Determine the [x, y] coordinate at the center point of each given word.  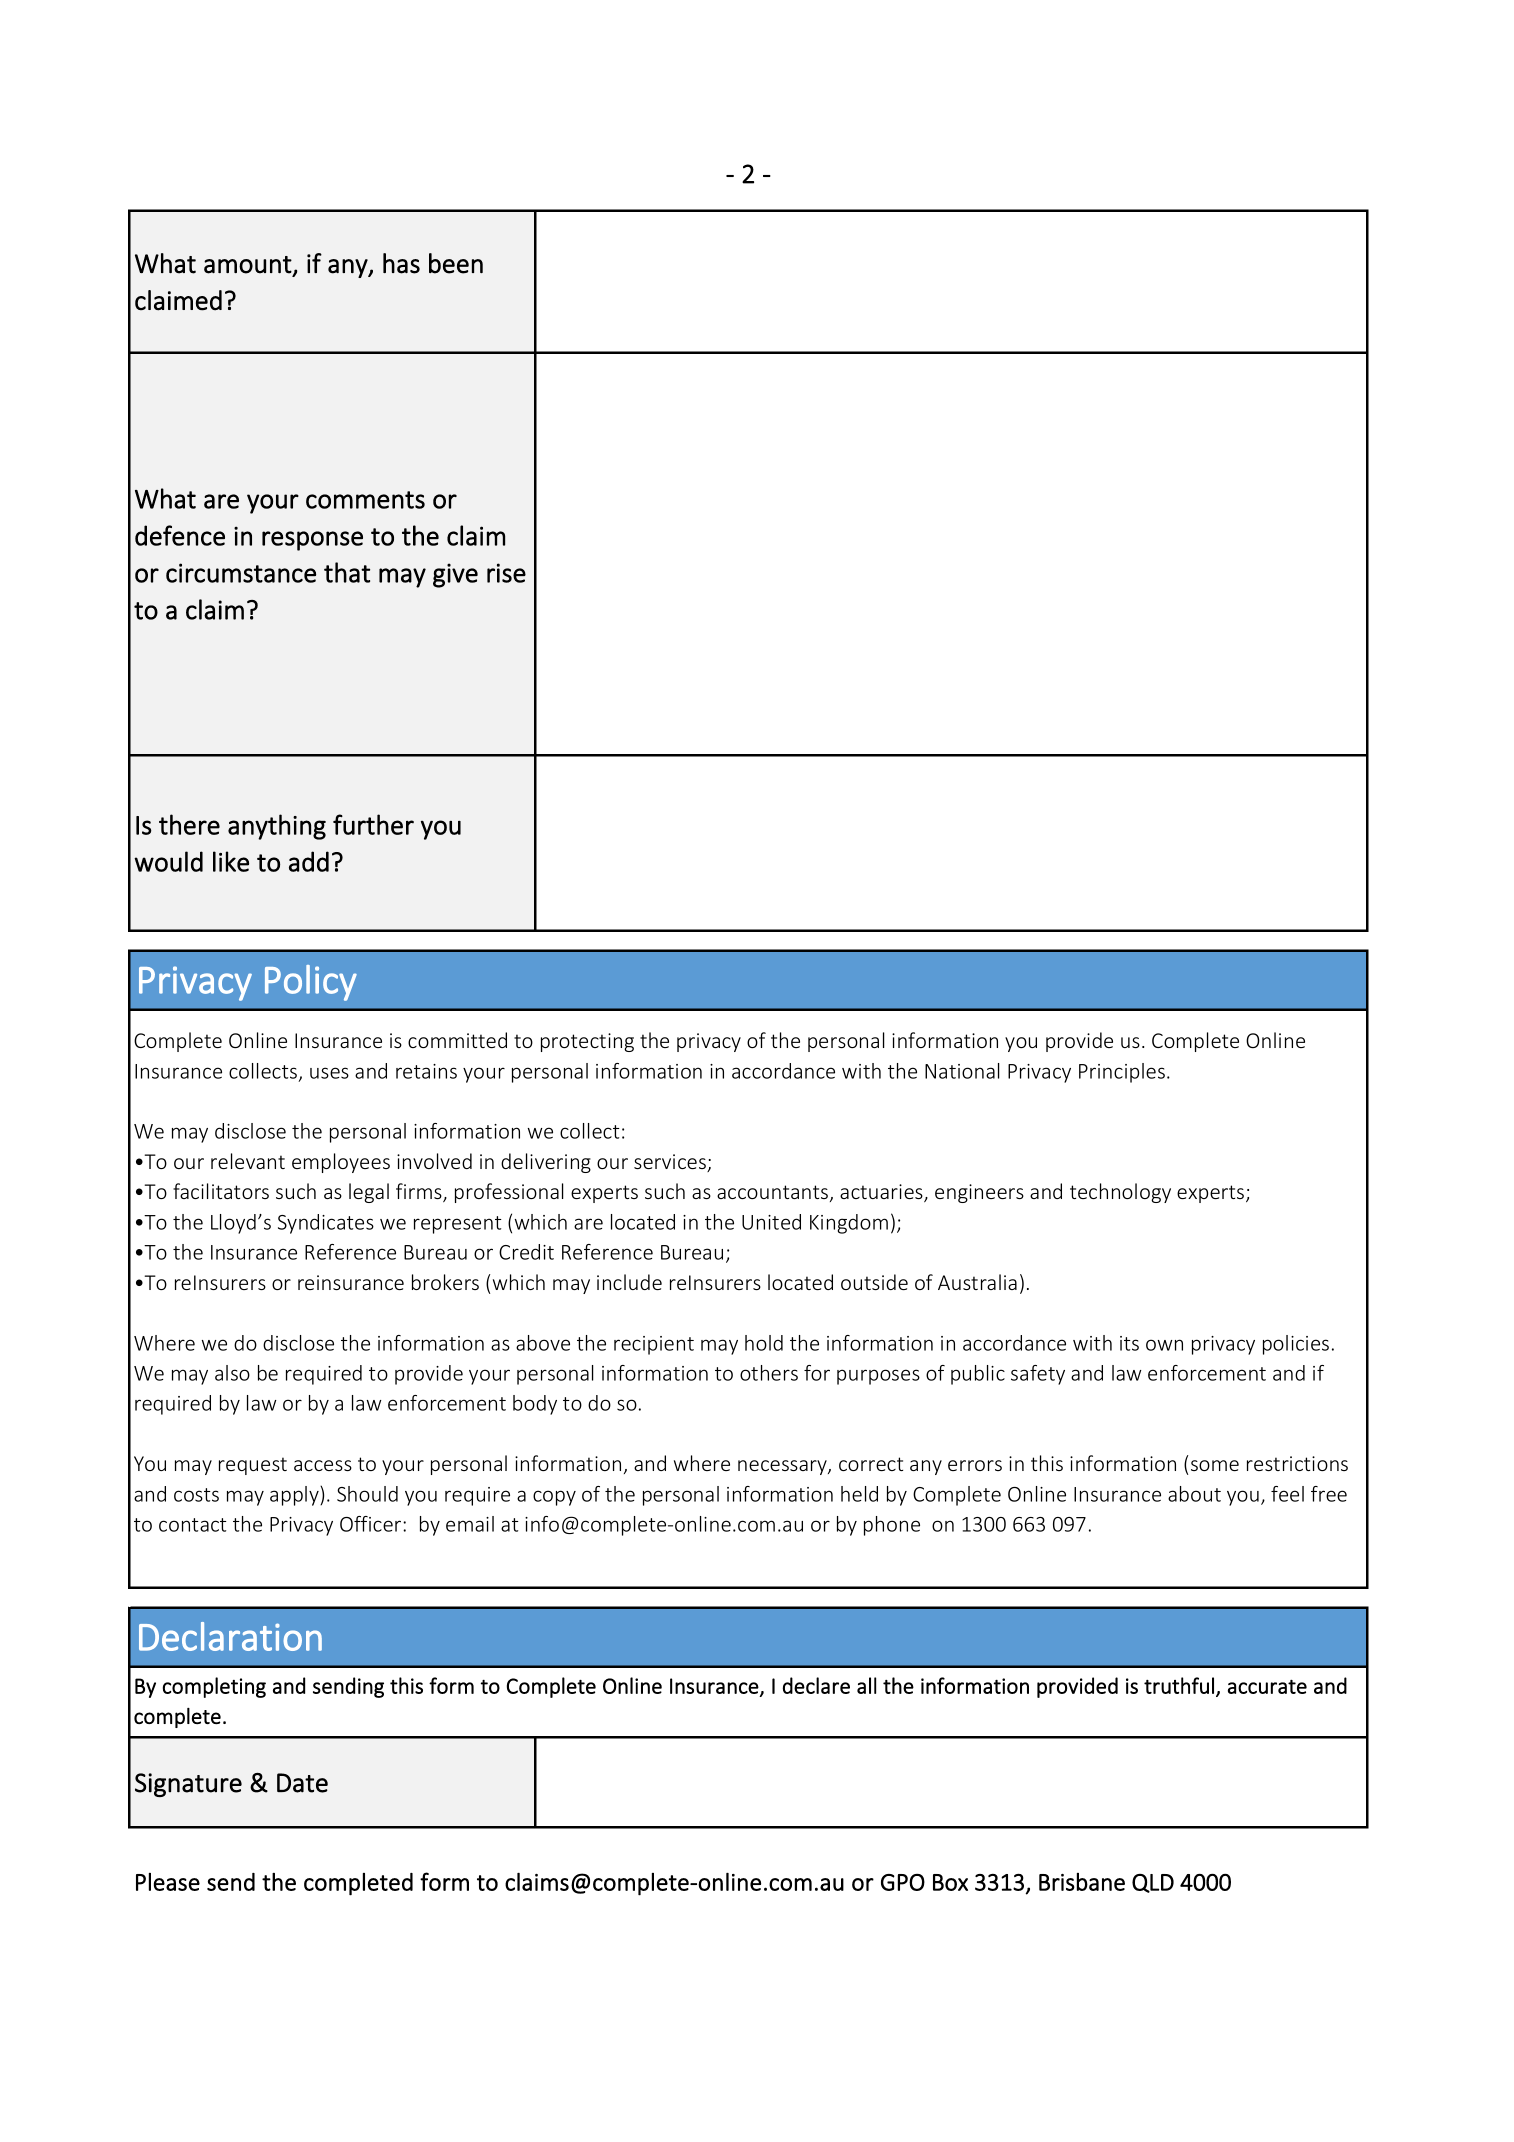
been [456, 263]
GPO [903, 1882]
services [671, 1163]
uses [329, 1073]
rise [506, 573]
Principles [1122, 1073]
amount [248, 265]
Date [302, 1783]
